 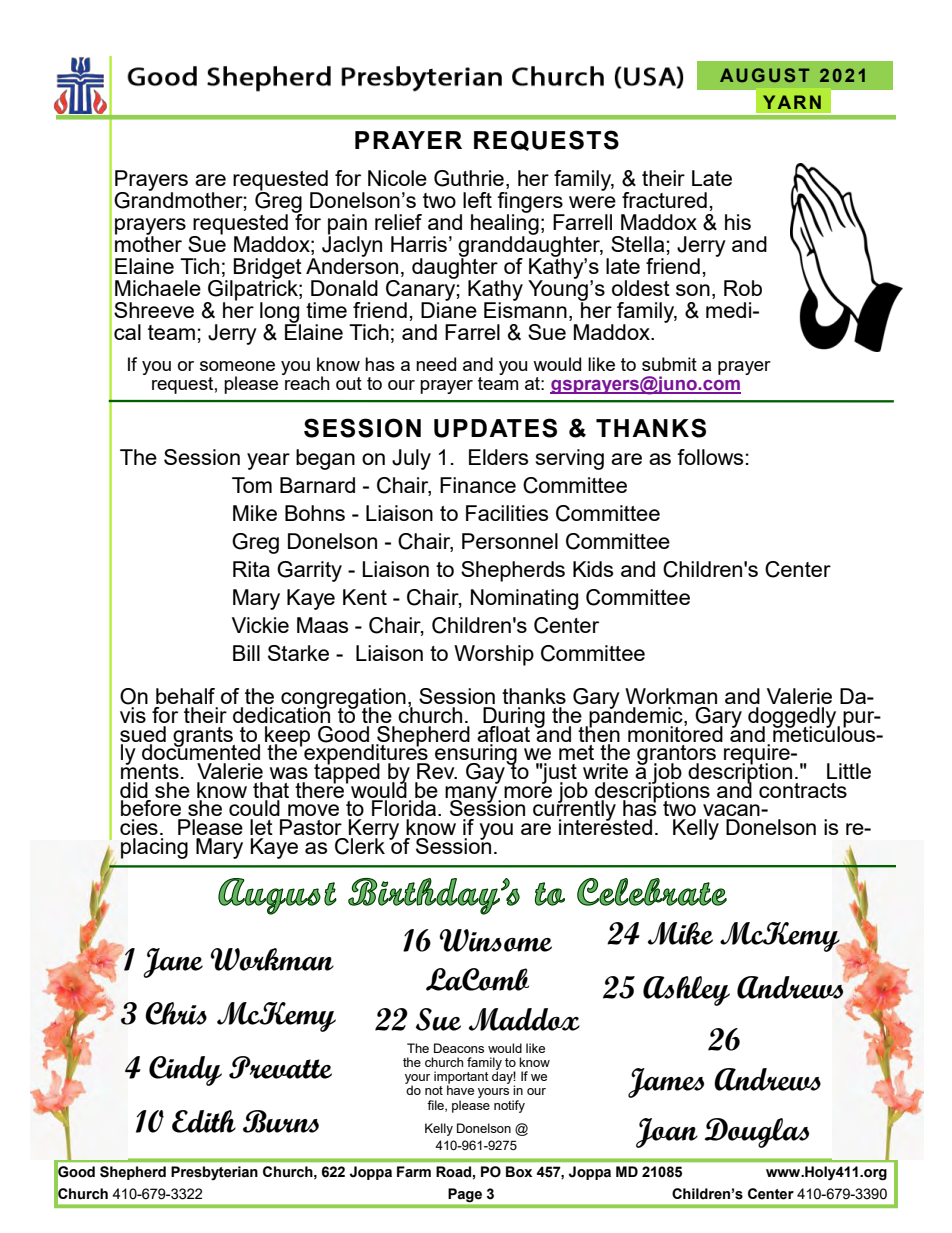 What do you see at coordinates (267, 269) in the document?
I see `Bridget` at bounding box center [267, 269].
